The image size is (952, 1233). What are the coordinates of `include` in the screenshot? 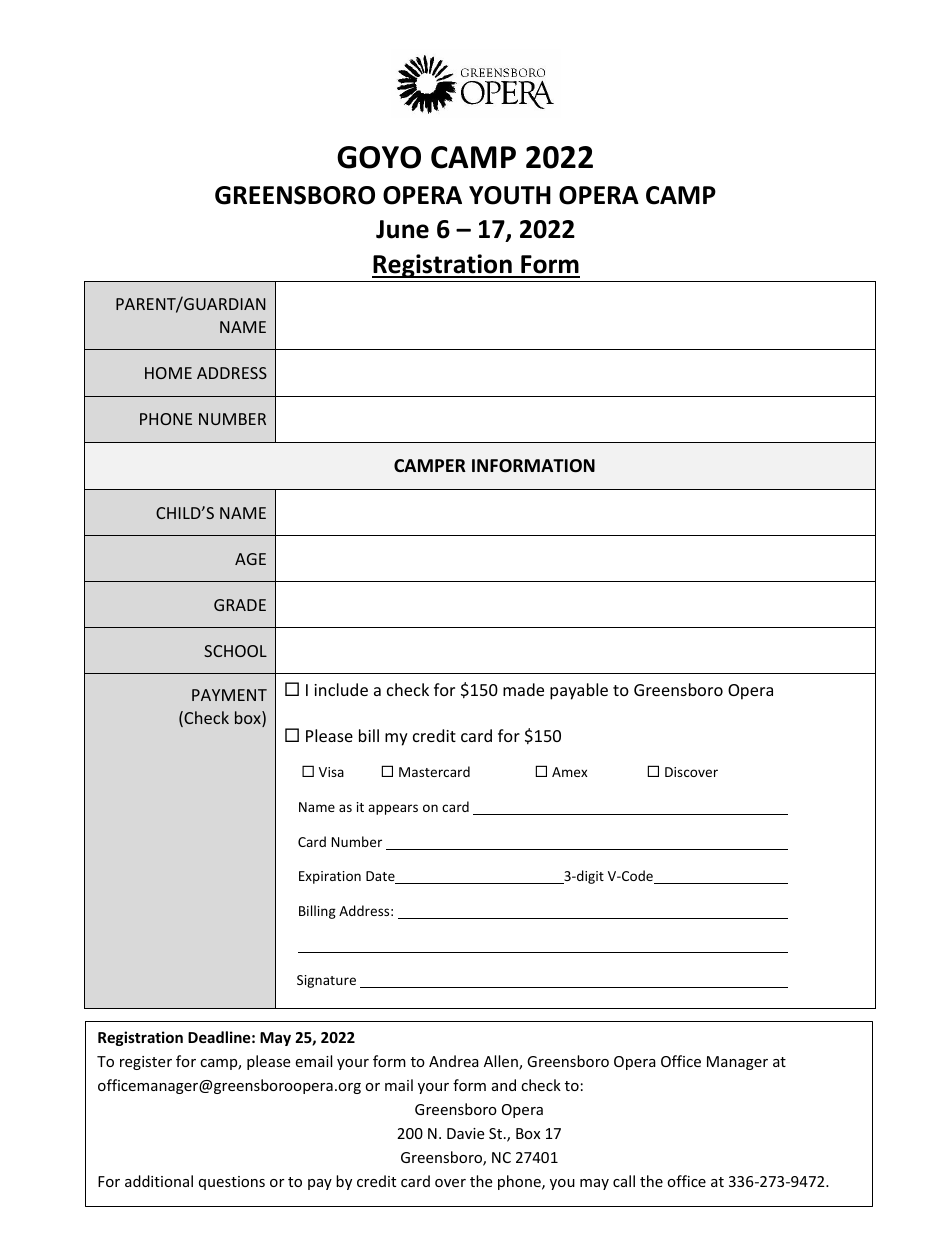 It's located at (341, 689).
